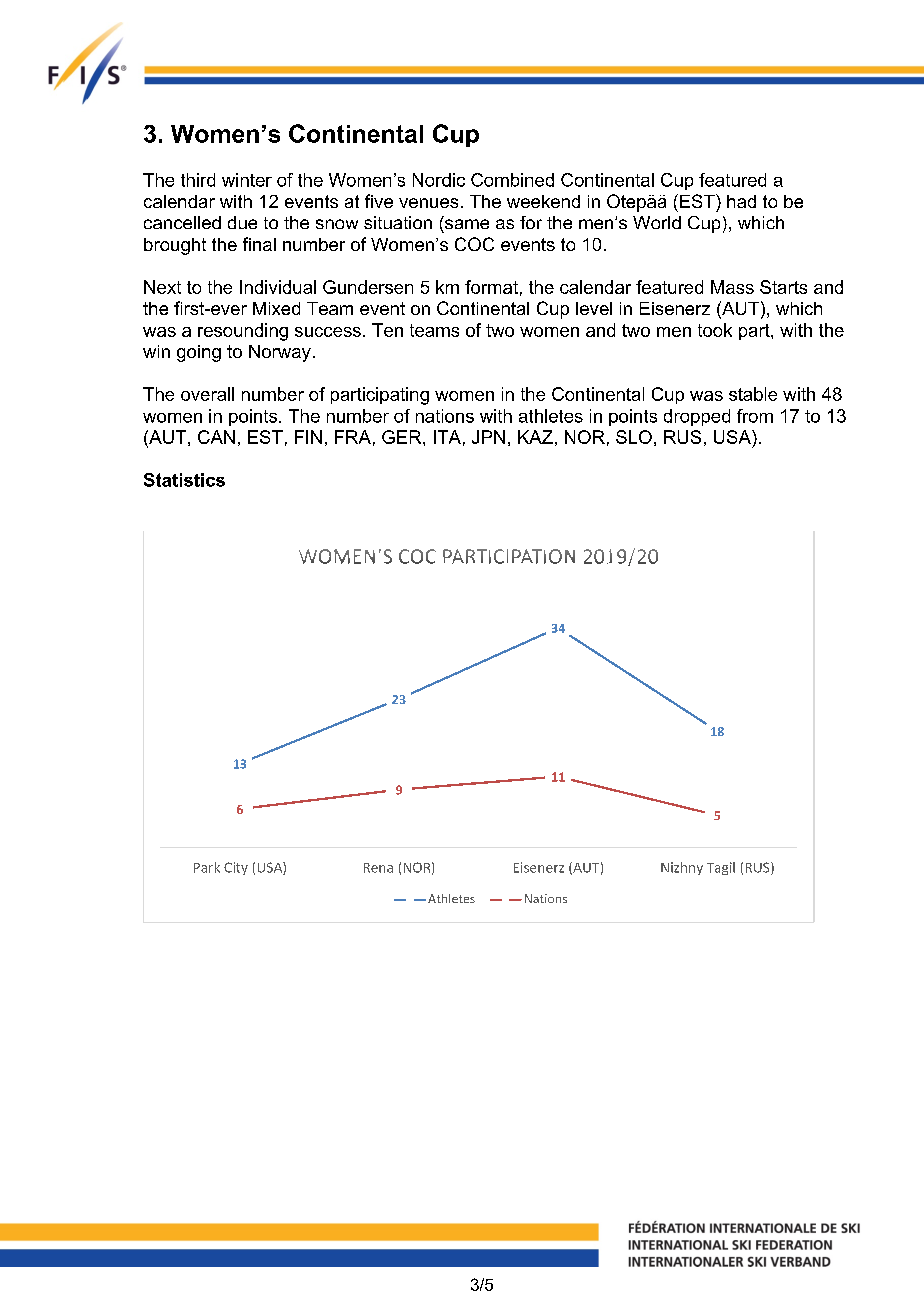 The image size is (924, 1308). I want to click on format, so click(491, 287).
